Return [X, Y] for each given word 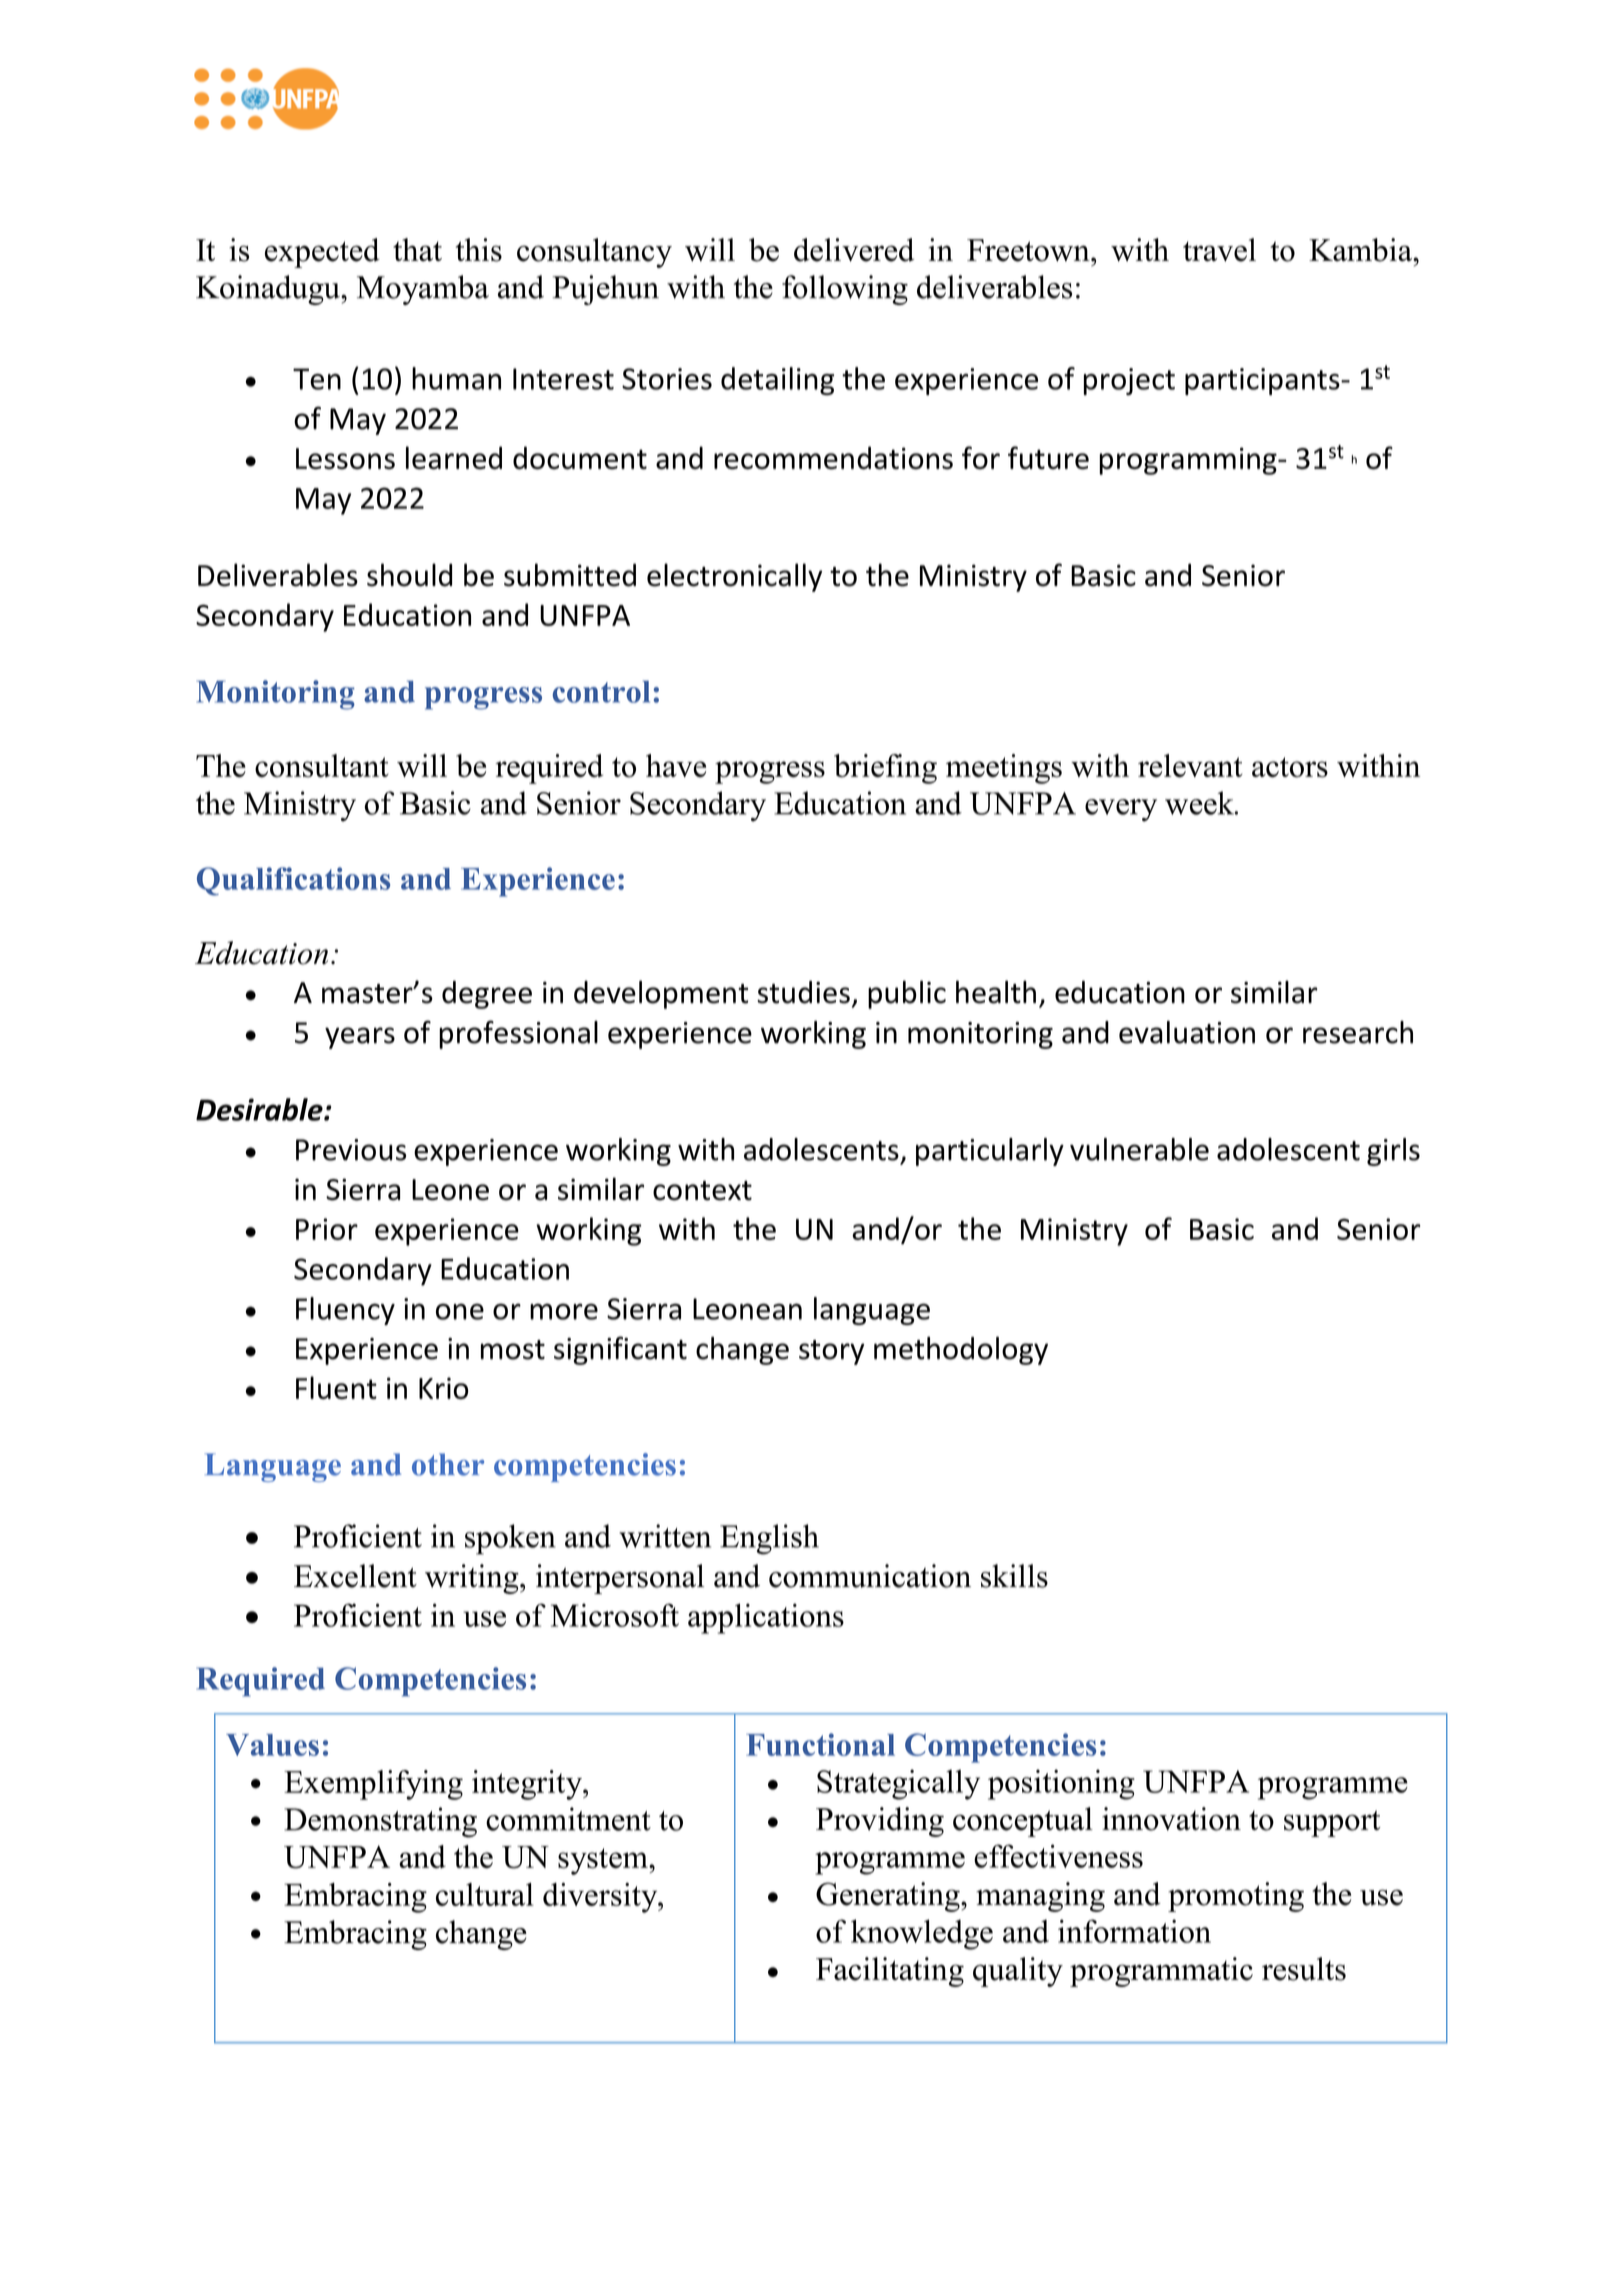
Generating [889, 1897]
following [845, 290]
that [417, 249]
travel [1219, 250]
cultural [485, 1894]
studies [803, 992]
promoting [1236, 1897]
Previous [351, 1150]
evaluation [1187, 1032]
